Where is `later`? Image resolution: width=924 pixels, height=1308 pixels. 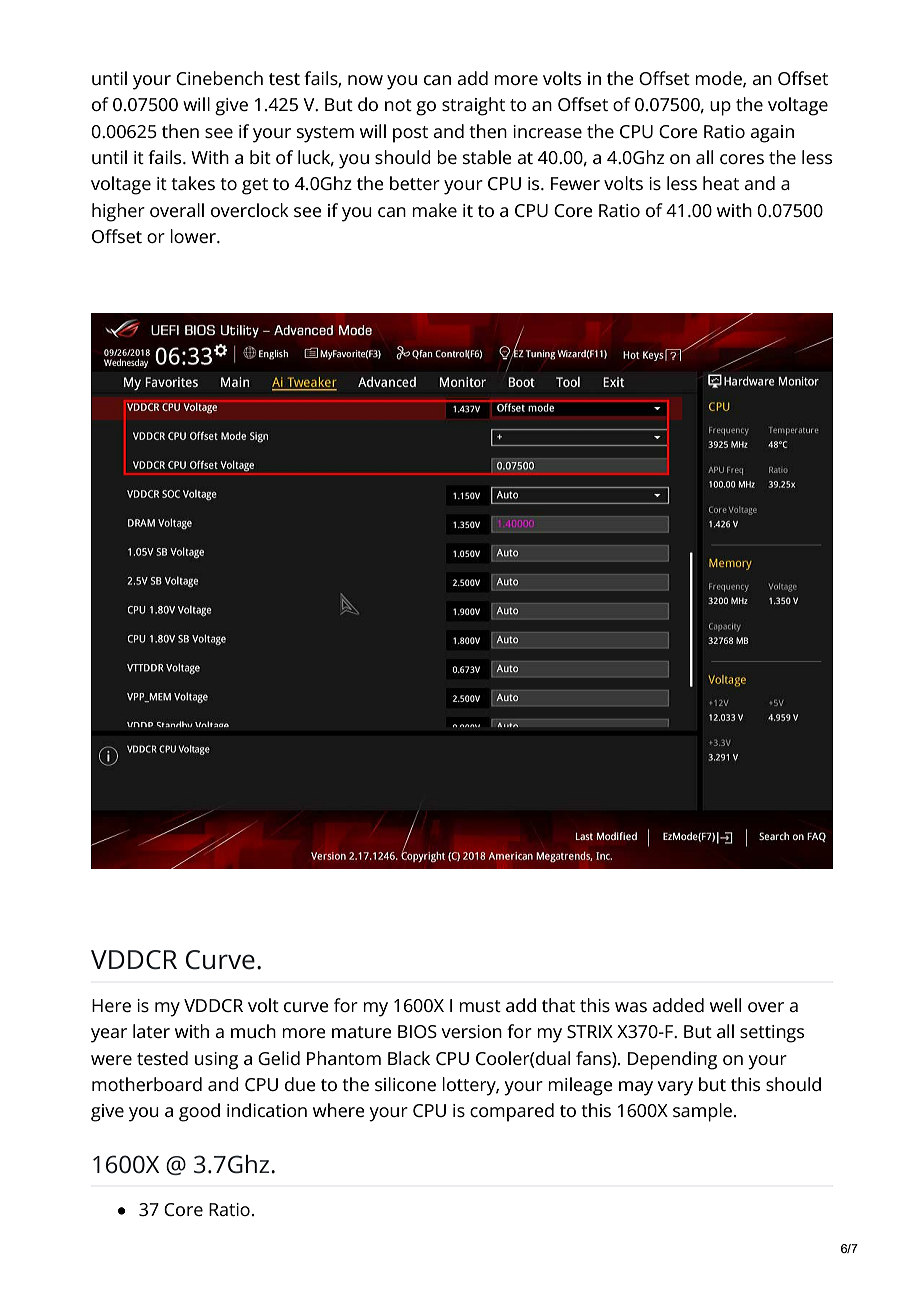
later is located at coordinates (151, 1031).
